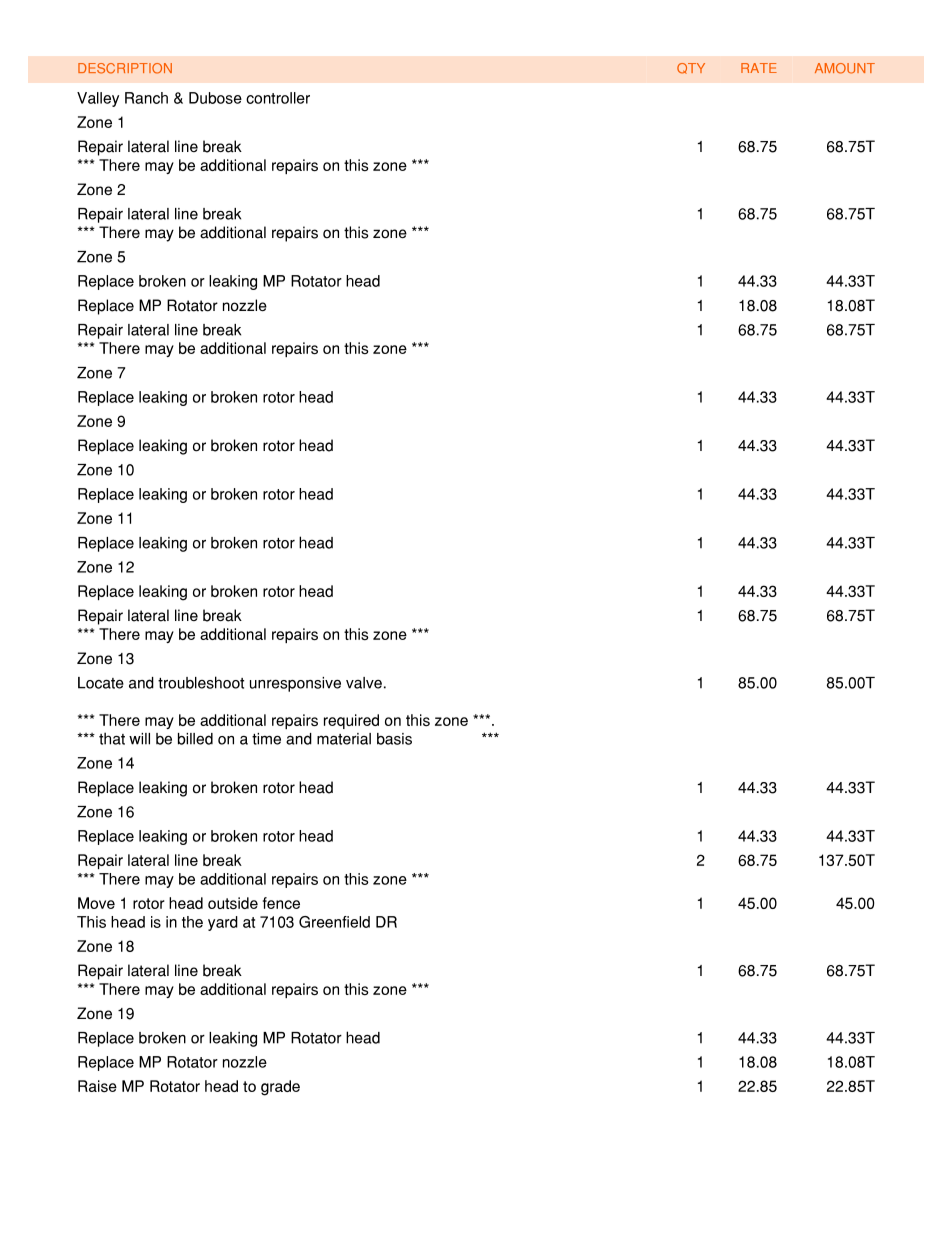 This screenshot has height=1233, width=952. Describe the element at coordinates (759, 68) in the screenshot. I see `RATE` at that location.
